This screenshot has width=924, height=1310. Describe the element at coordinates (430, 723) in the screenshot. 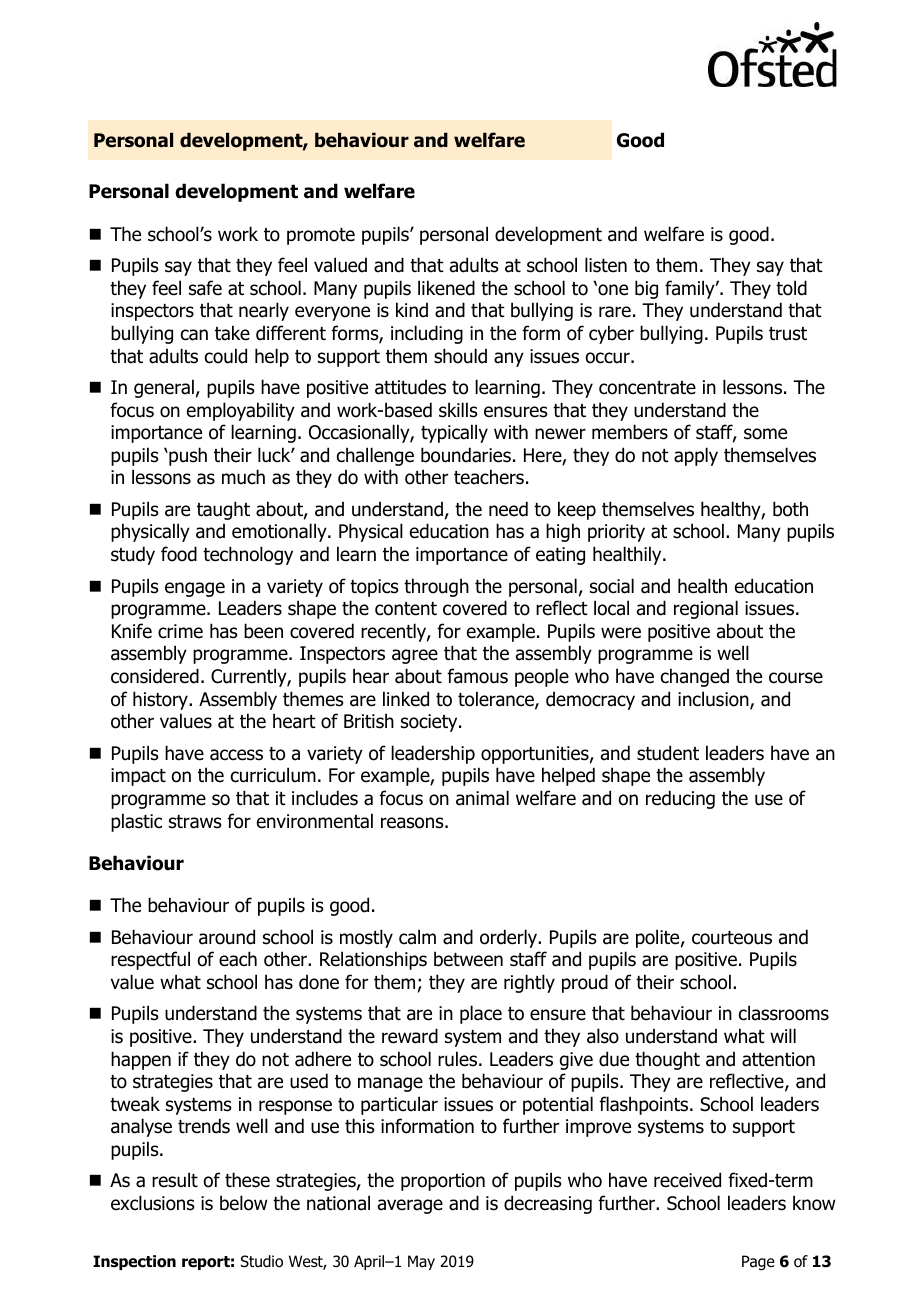

I see `society` at that location.
